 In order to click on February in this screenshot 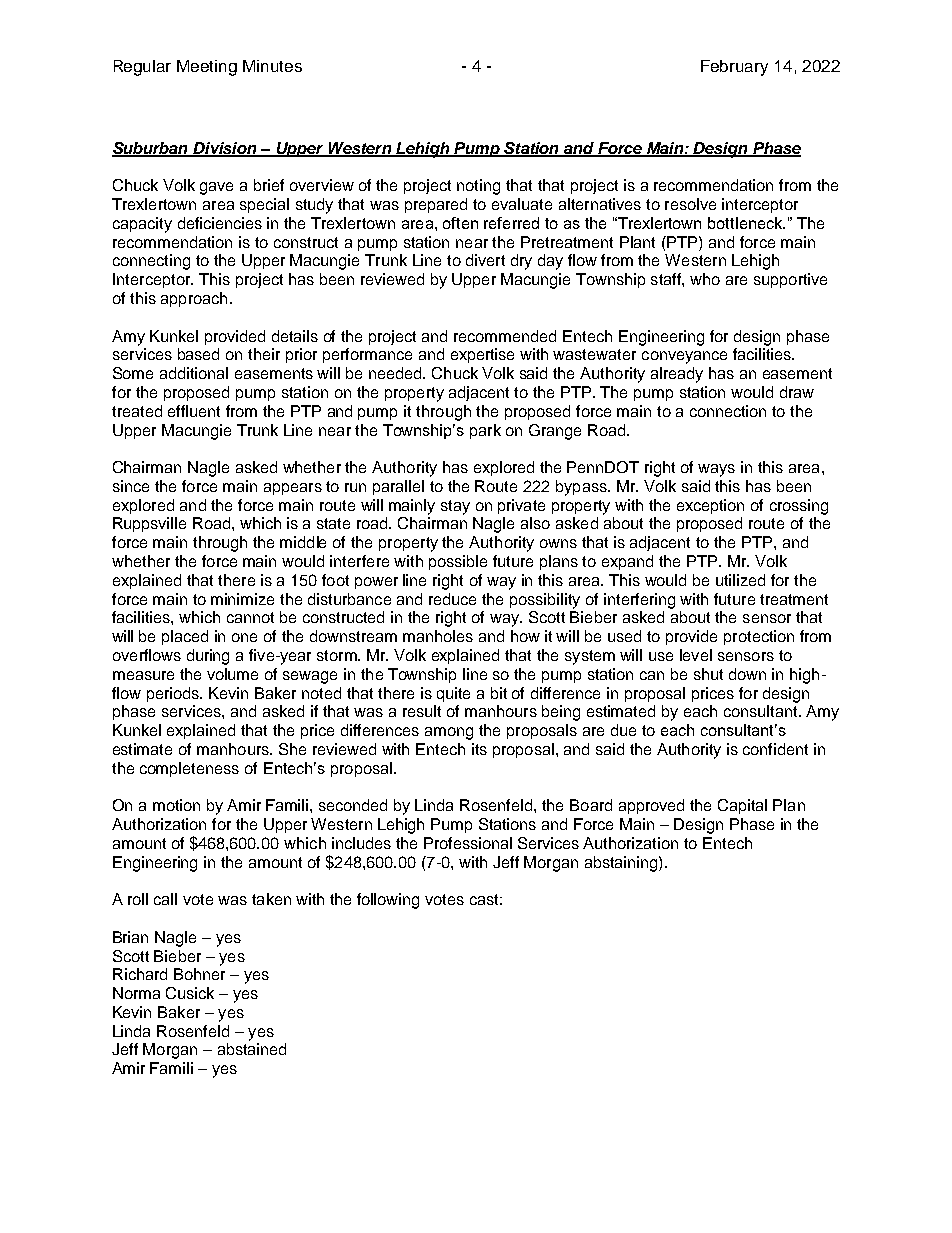, I will do `click(734, 68)`.
